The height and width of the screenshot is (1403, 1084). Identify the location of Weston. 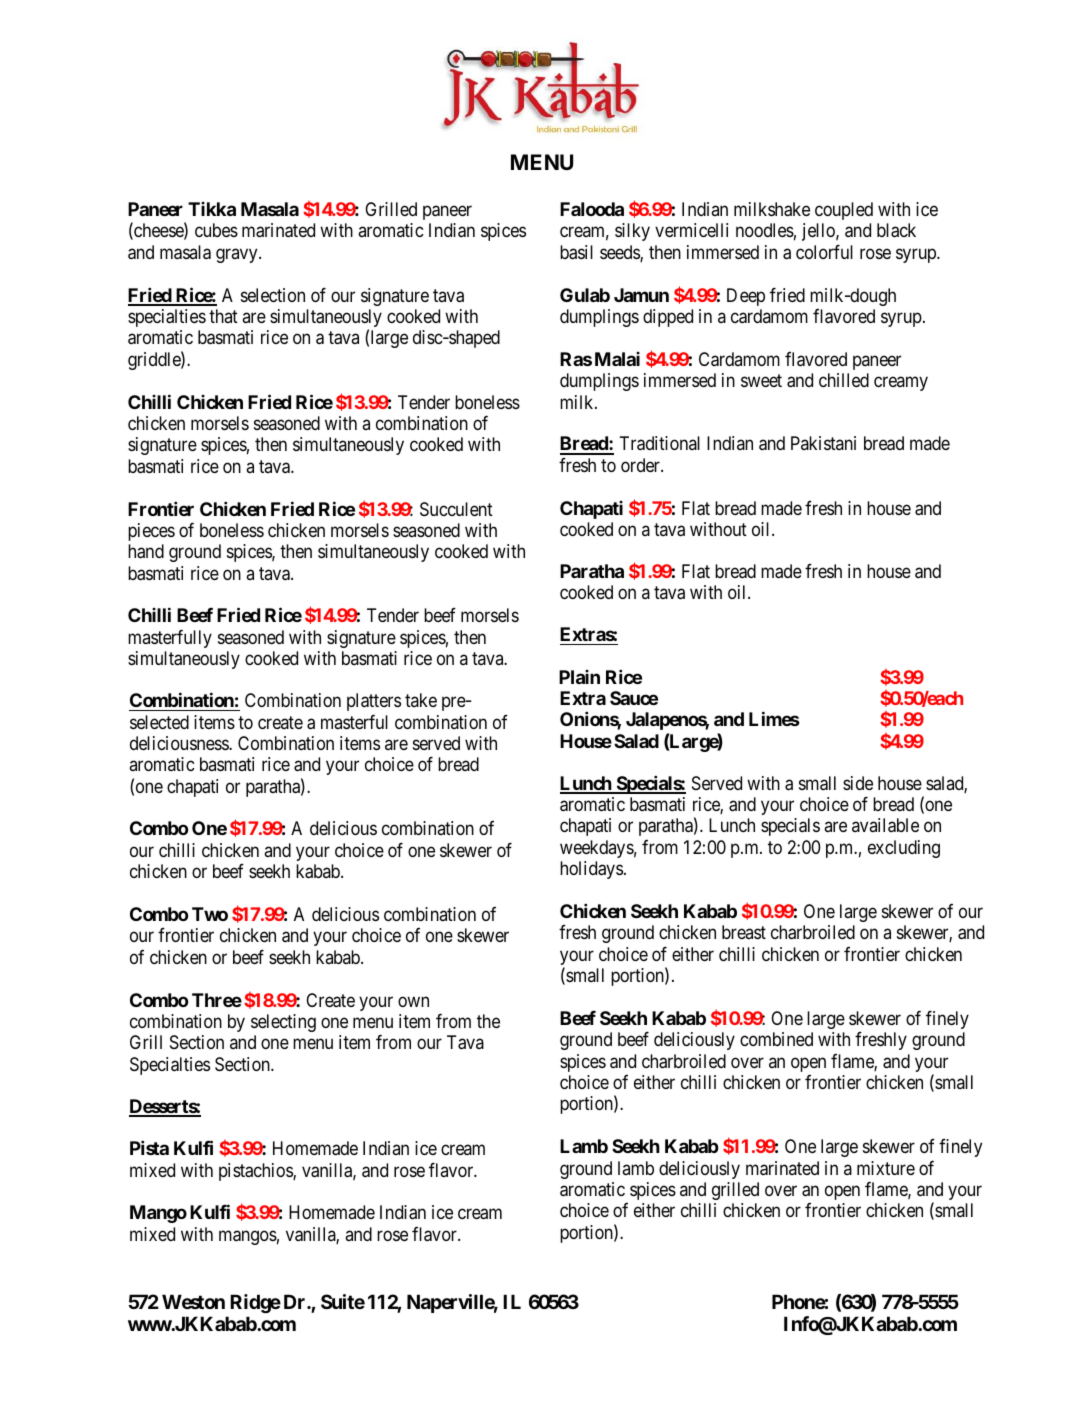
(193, 1301).
